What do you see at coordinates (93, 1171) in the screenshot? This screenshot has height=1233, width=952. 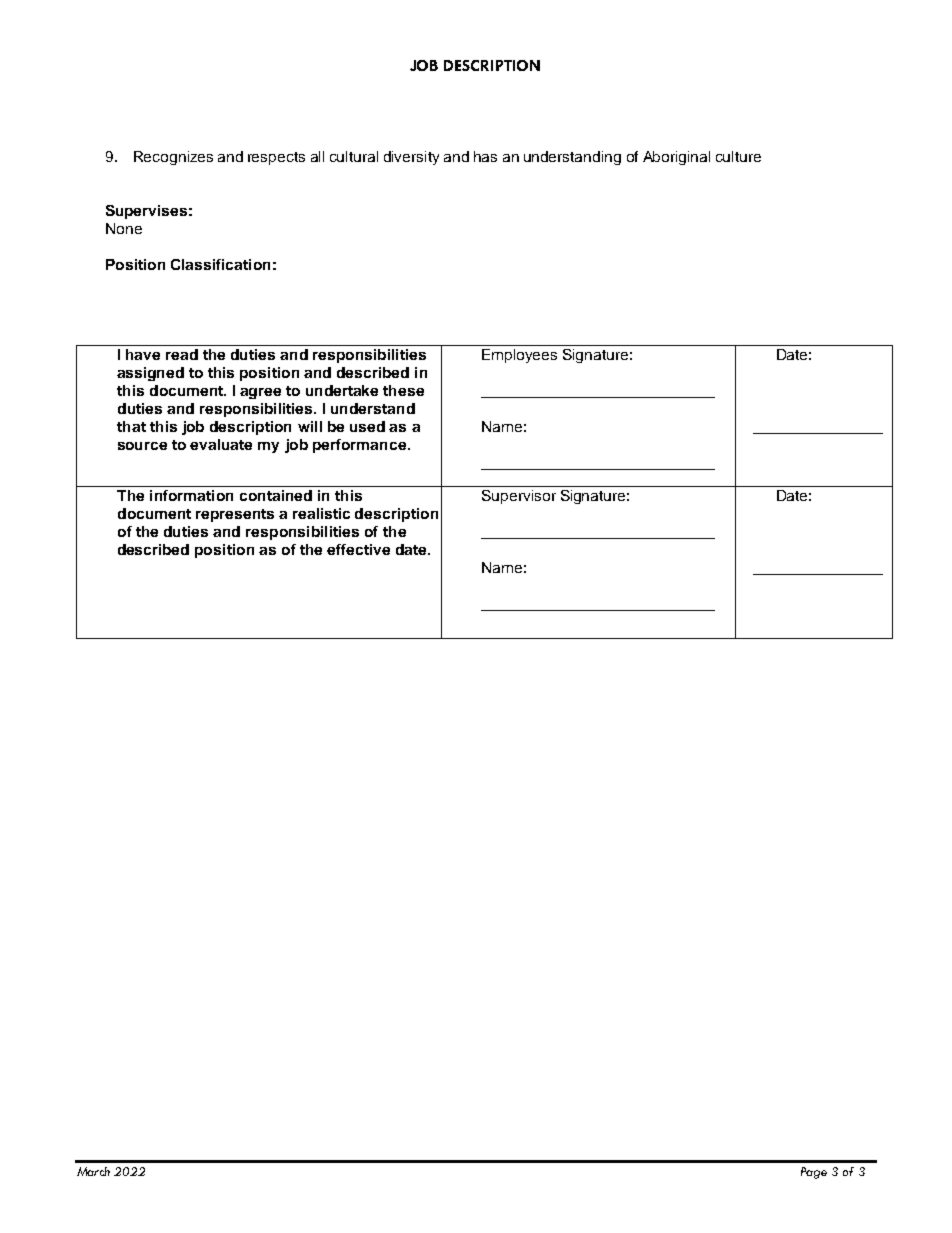 I see `March` at bounding box center [93, 1171].
